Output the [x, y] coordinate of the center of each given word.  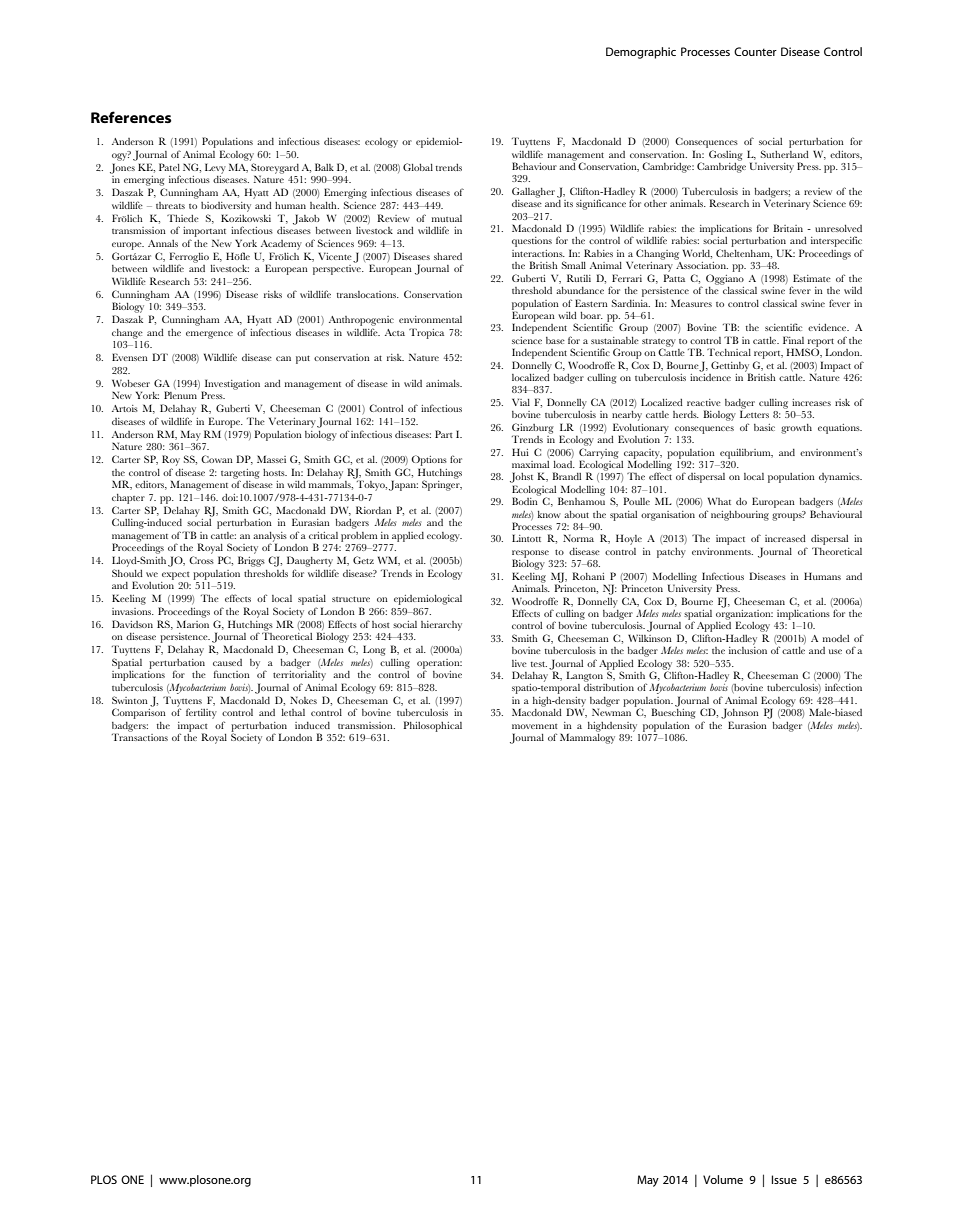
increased [785, 538]
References [131, 117]
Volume [723, 1179]
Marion [193, 624]
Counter [755, 51]
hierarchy [441, 626]
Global [418, 167]
